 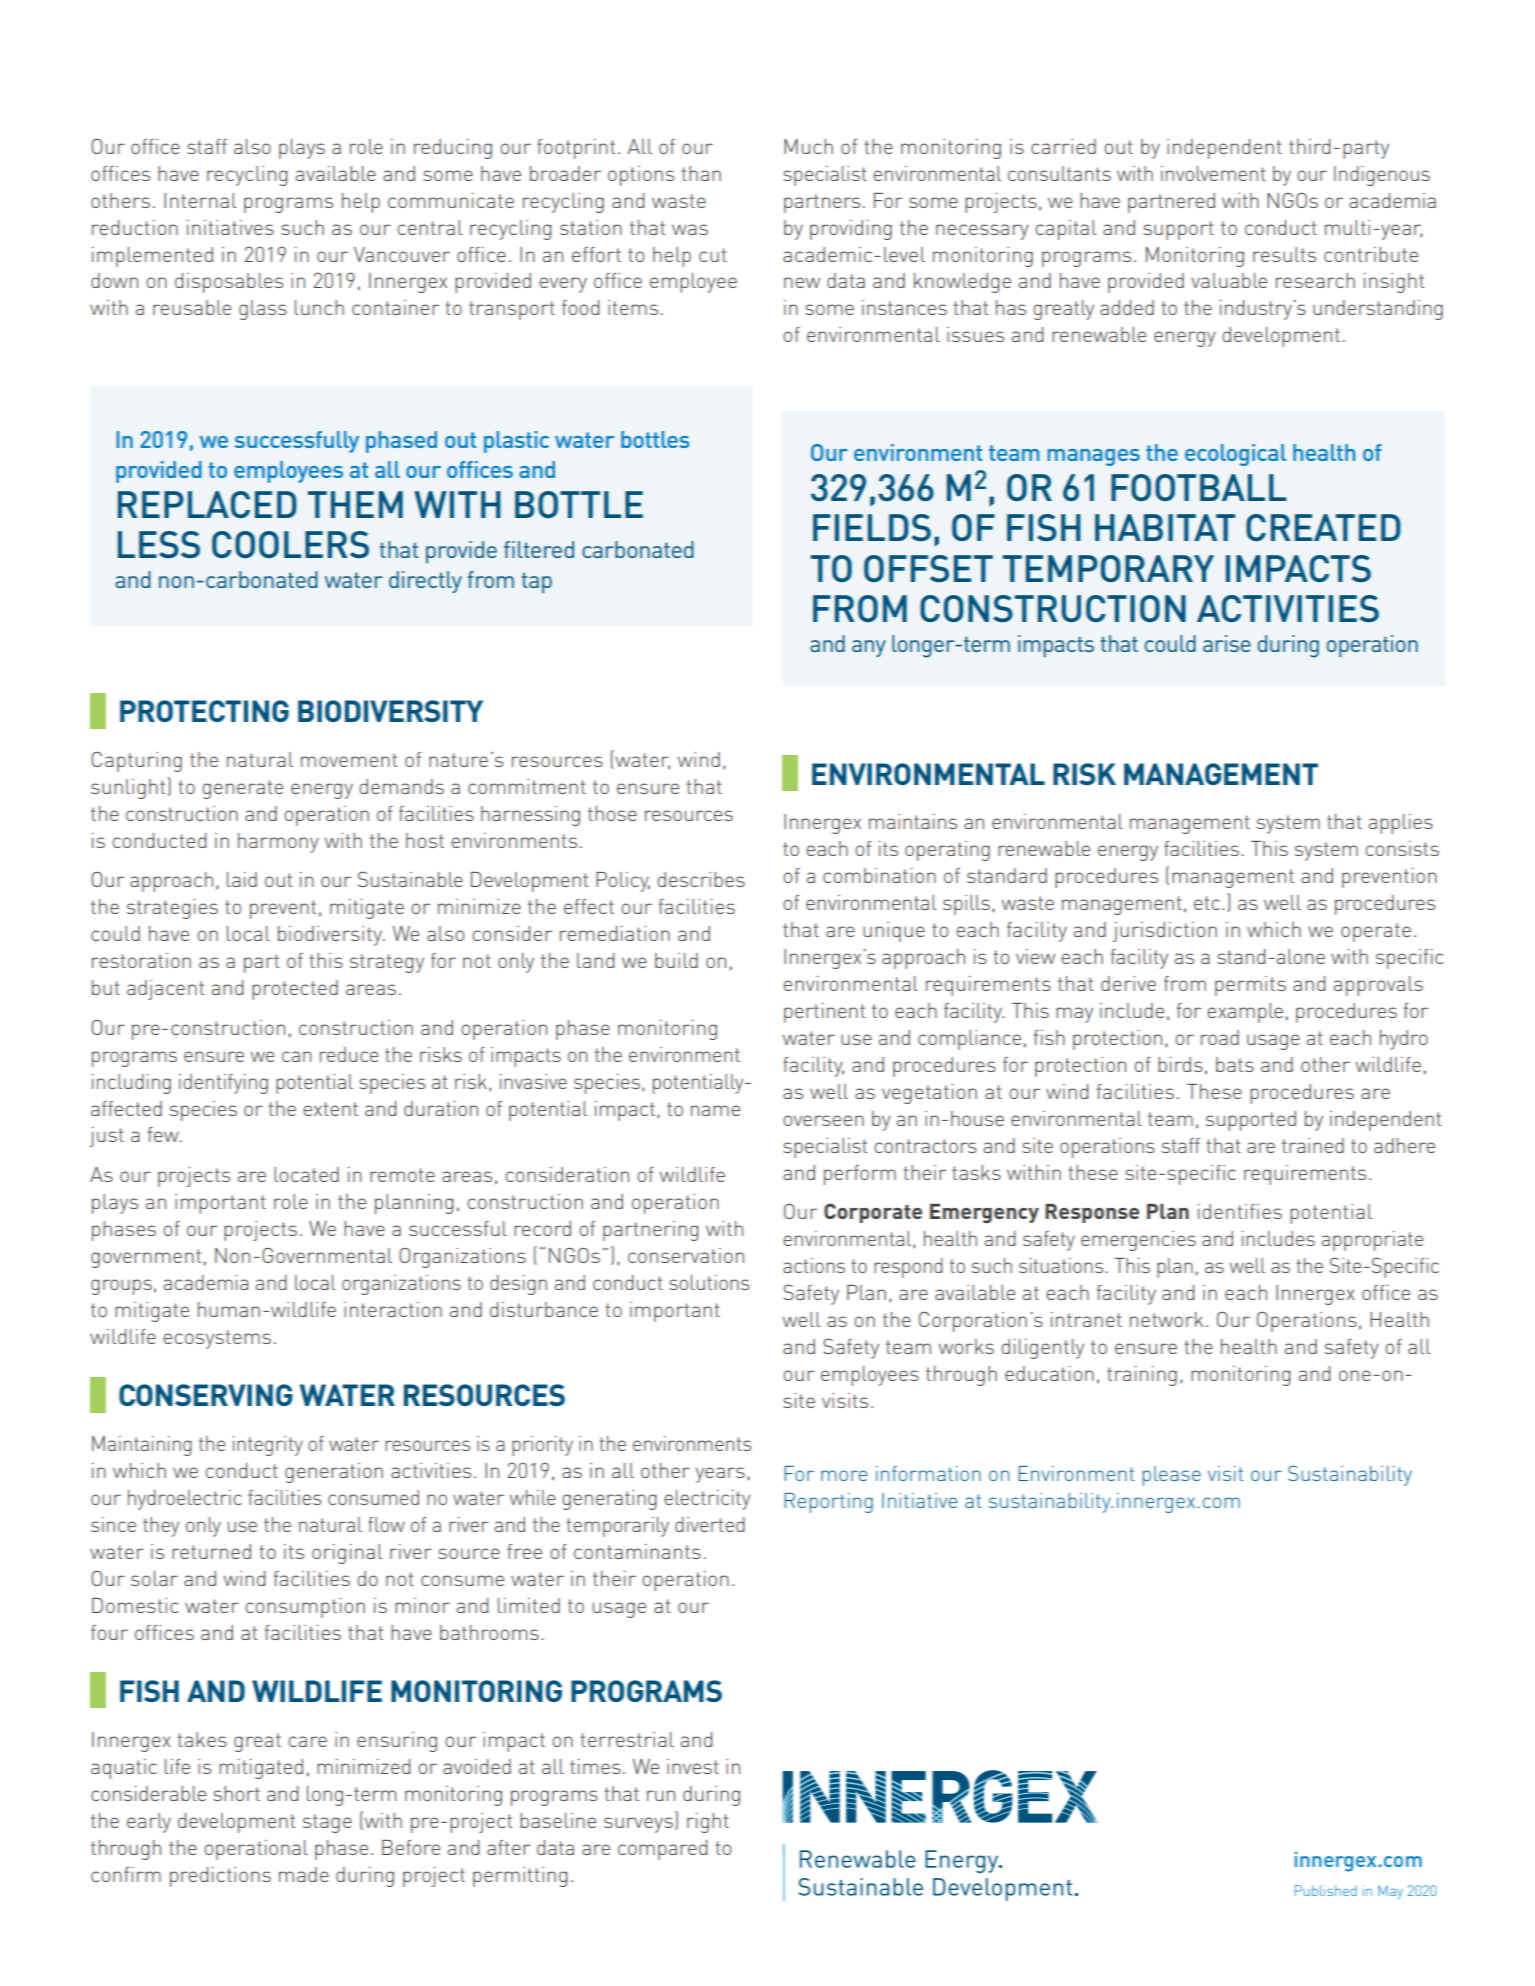 What do you see at coordinates (242, 789) in the screenshot?
I see `generate` at bounding box center [242, 789].
